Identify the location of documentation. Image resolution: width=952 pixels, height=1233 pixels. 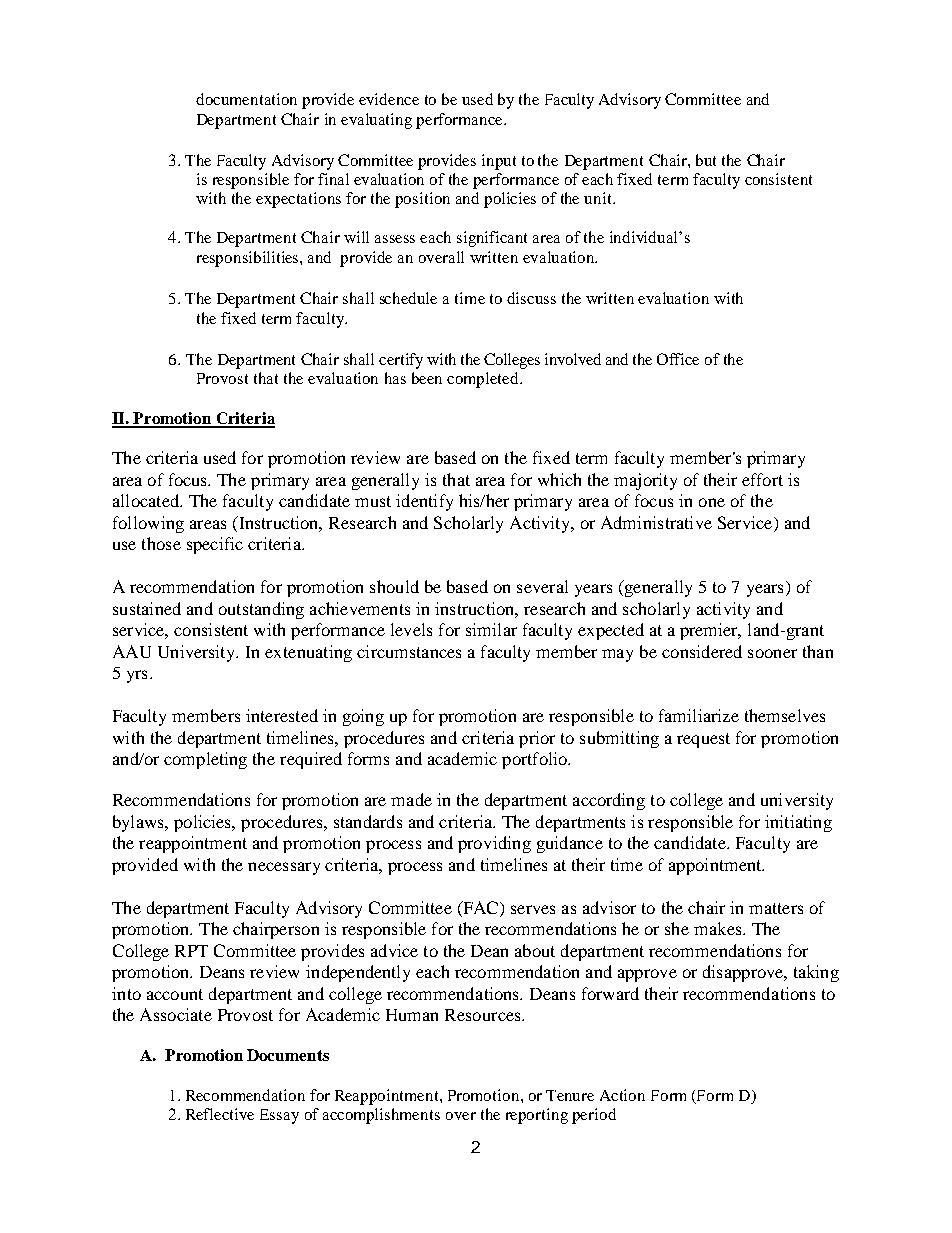
(246, 99).
